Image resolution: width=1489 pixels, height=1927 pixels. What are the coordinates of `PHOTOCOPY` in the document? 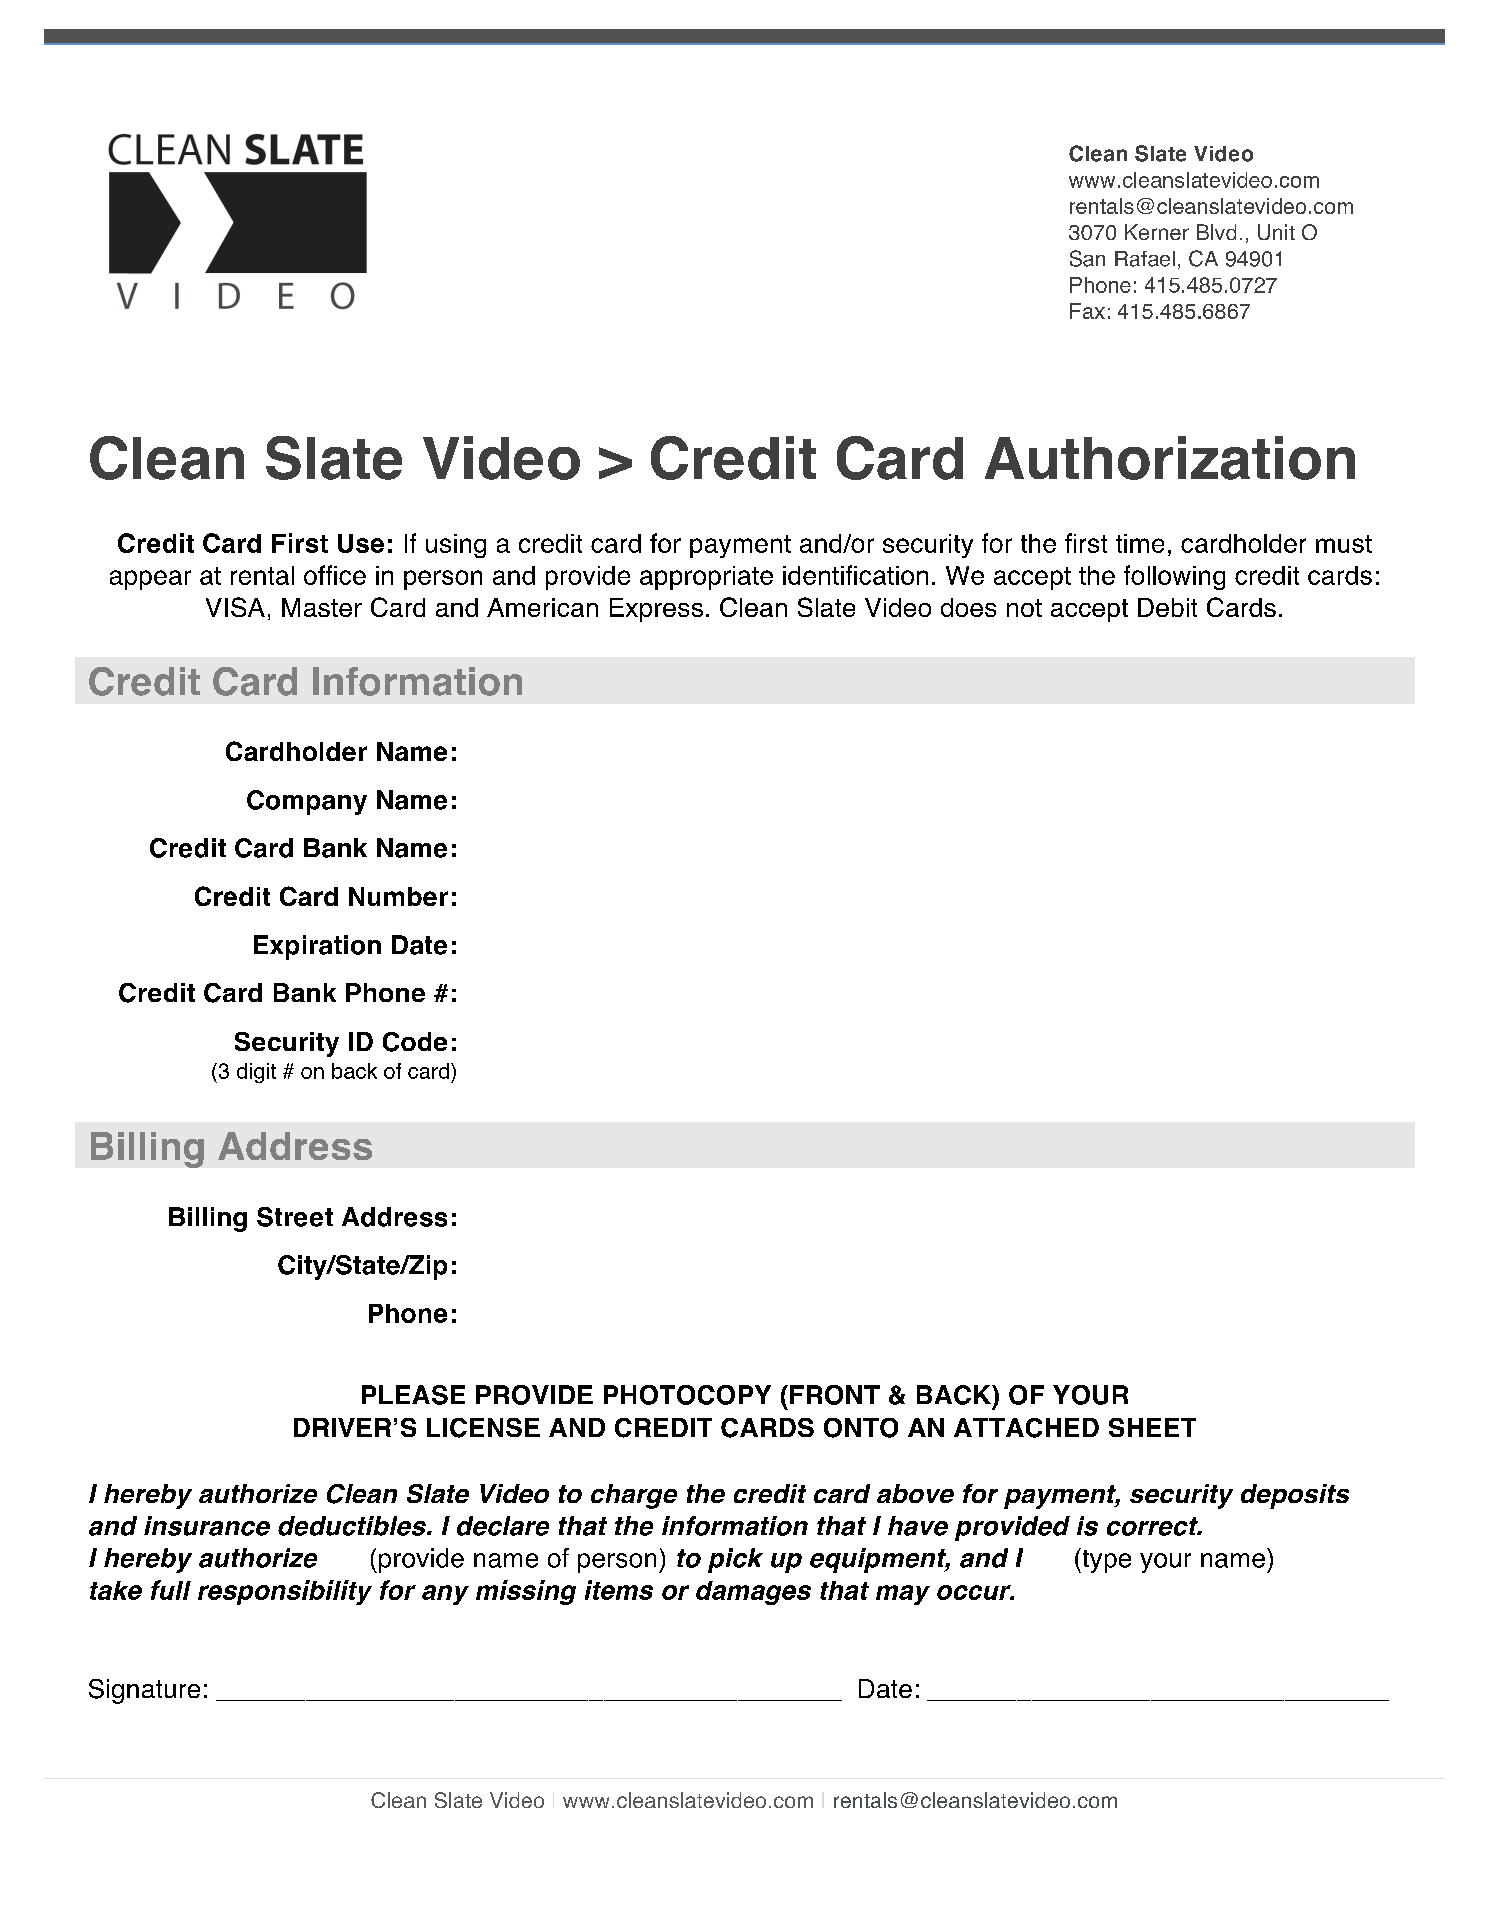 It's located at (687, 1395).
